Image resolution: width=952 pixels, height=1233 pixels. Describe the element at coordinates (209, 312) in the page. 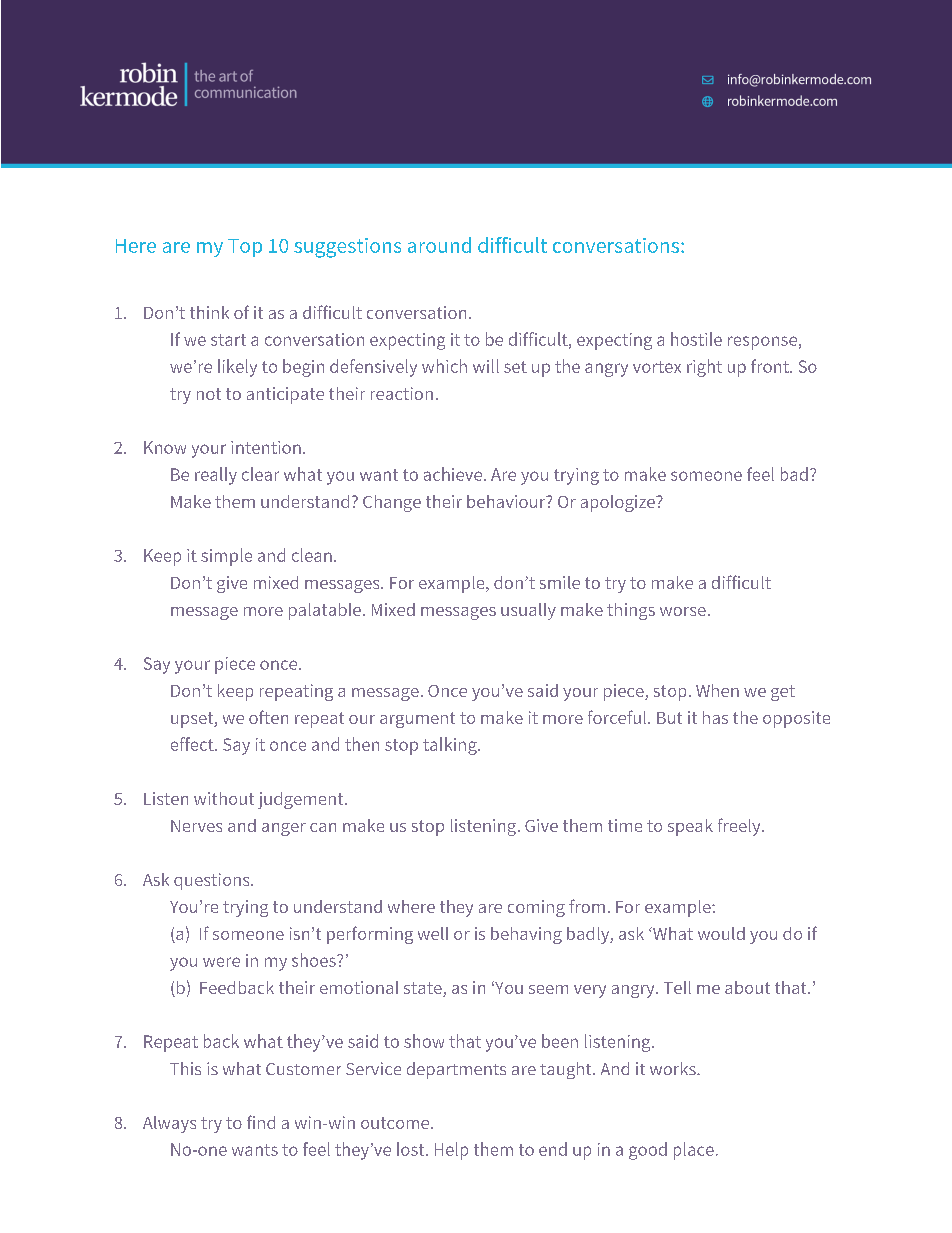

I see `think` at that location.
